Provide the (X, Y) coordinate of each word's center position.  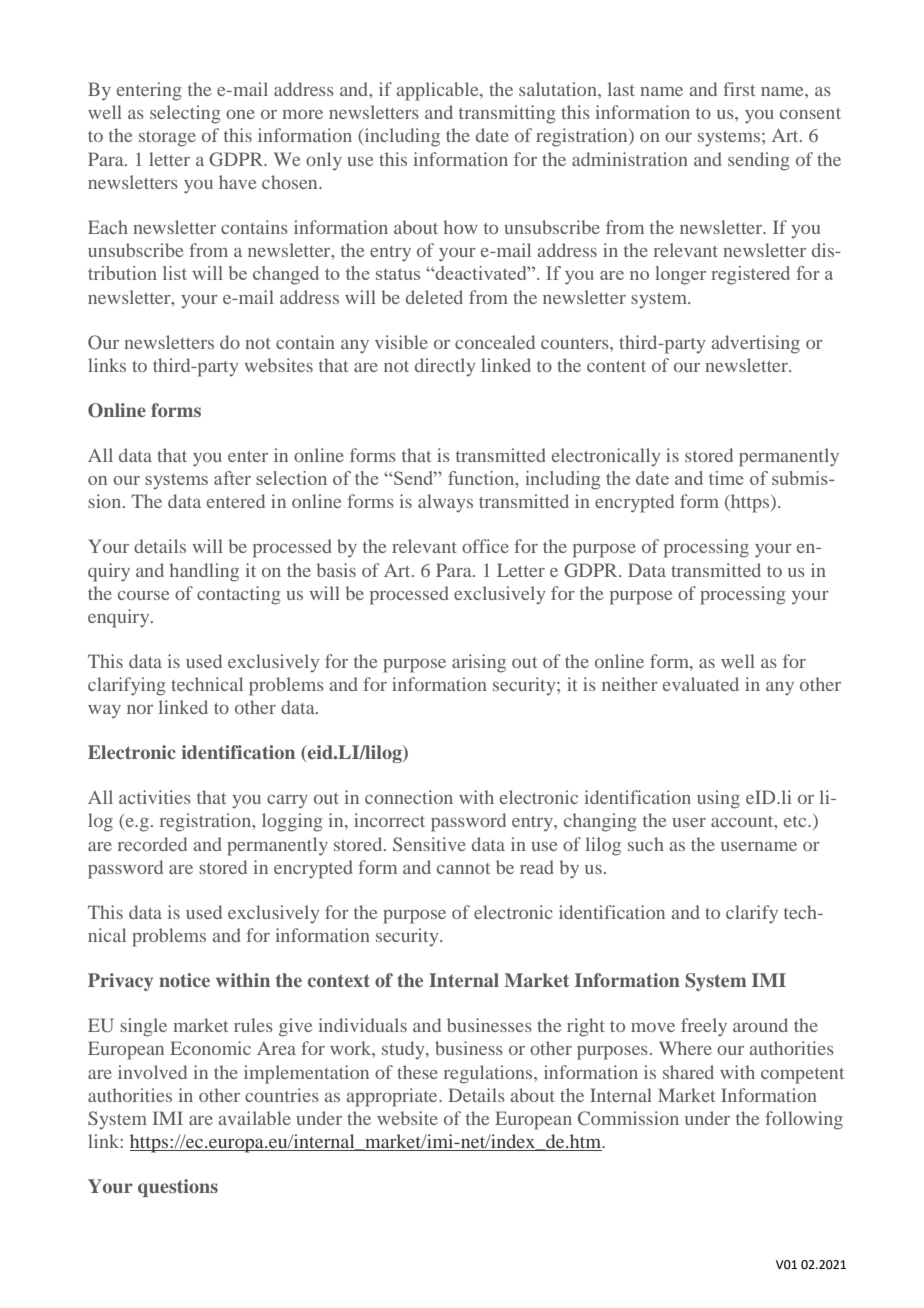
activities (155, 797)
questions (178, 1188)
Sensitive (429, 844)
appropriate (393, 1097)
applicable (439, 91)
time (726, 478)
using (718, 799)
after (232, 478)
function (482, 479)
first (739, 89)
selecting (185, 114)
